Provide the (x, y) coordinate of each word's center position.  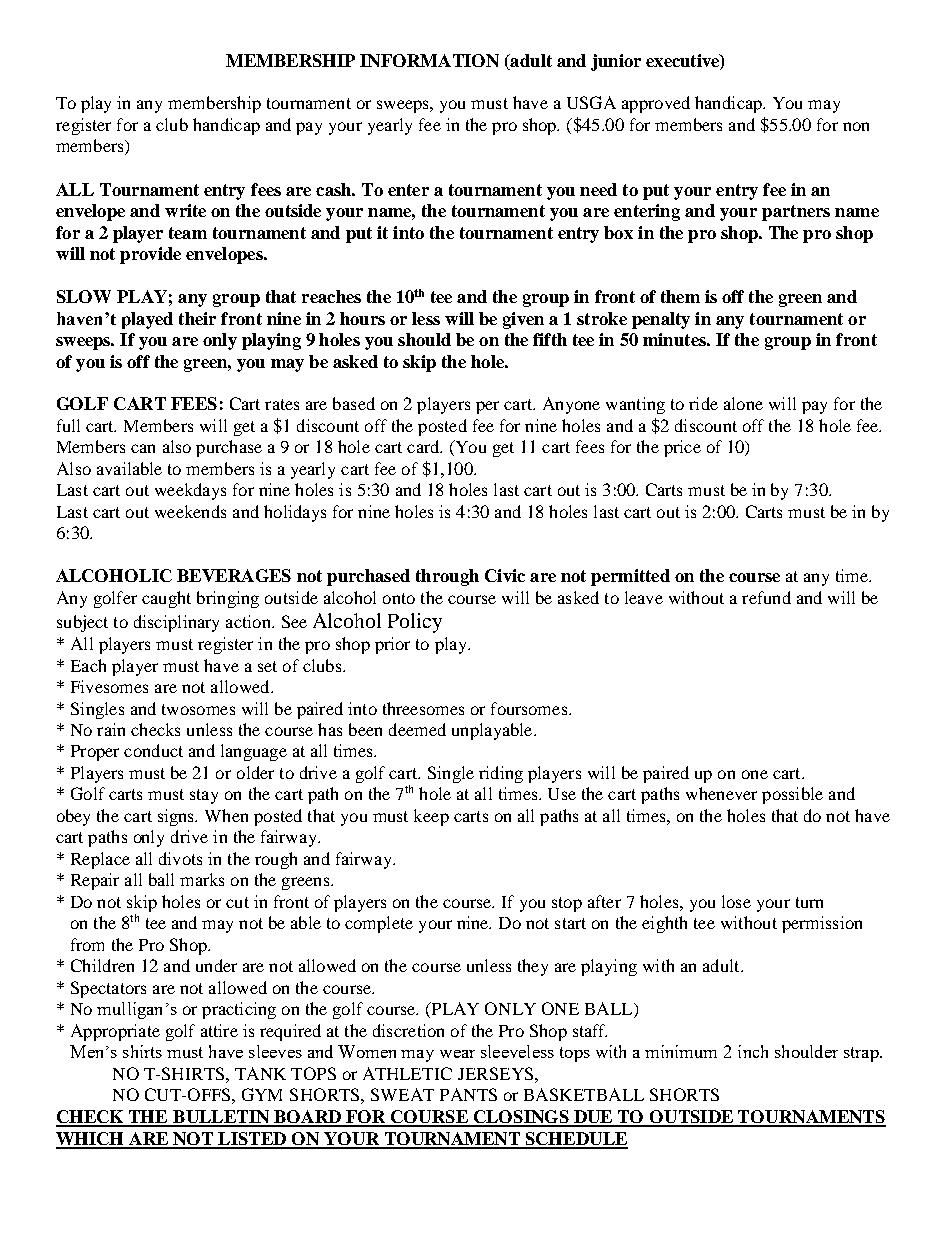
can (143, 448)
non (856, 126)
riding (501, 774)
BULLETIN (221, 1118)
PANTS (468, 1094)
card (424, 446)
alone (743, 403)
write (185, 210)
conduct (153, 750)
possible (792, 795)
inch (753, 1051)
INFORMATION (429, 60)
